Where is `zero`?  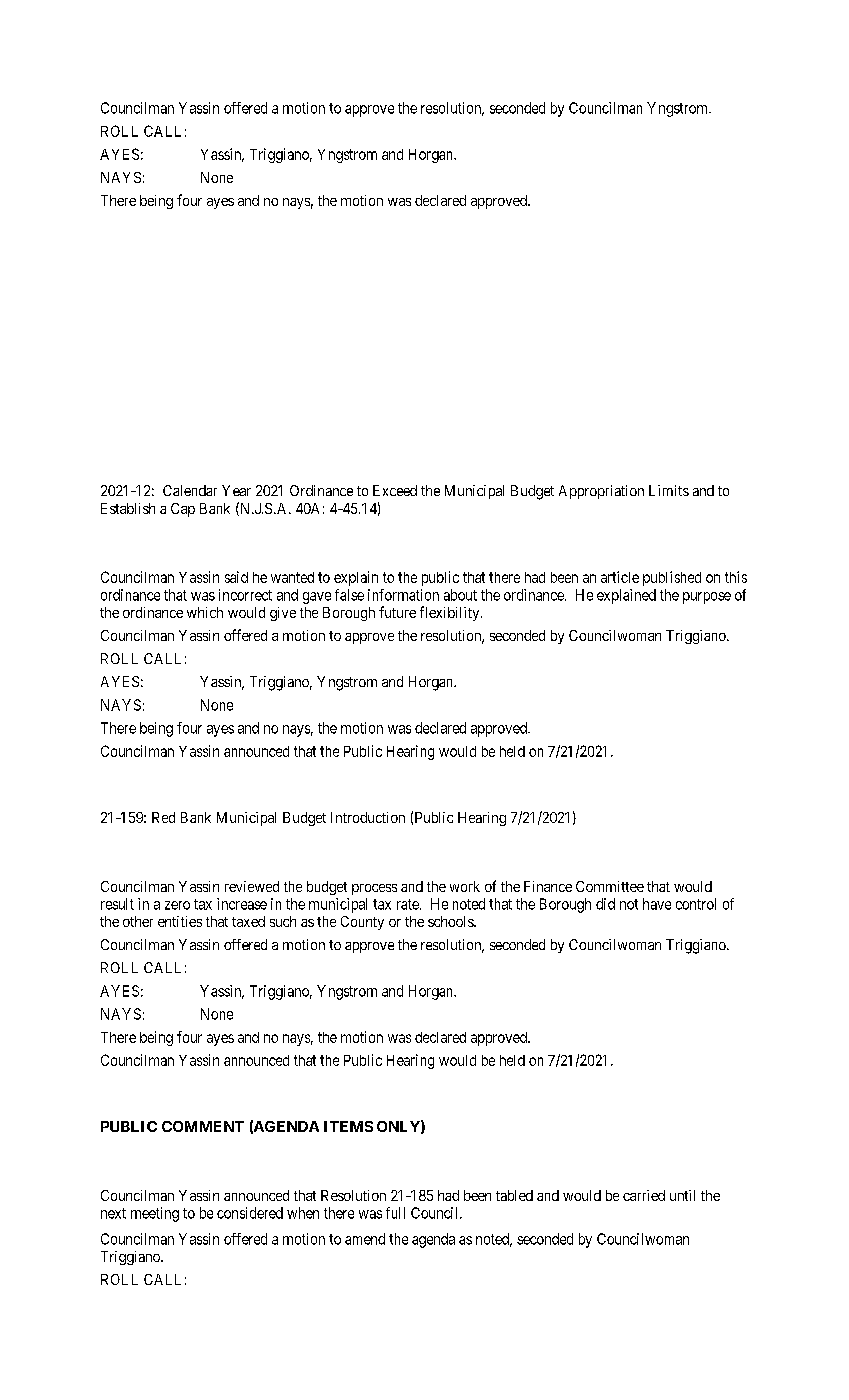 zero is located at coordinates (177, 905).
